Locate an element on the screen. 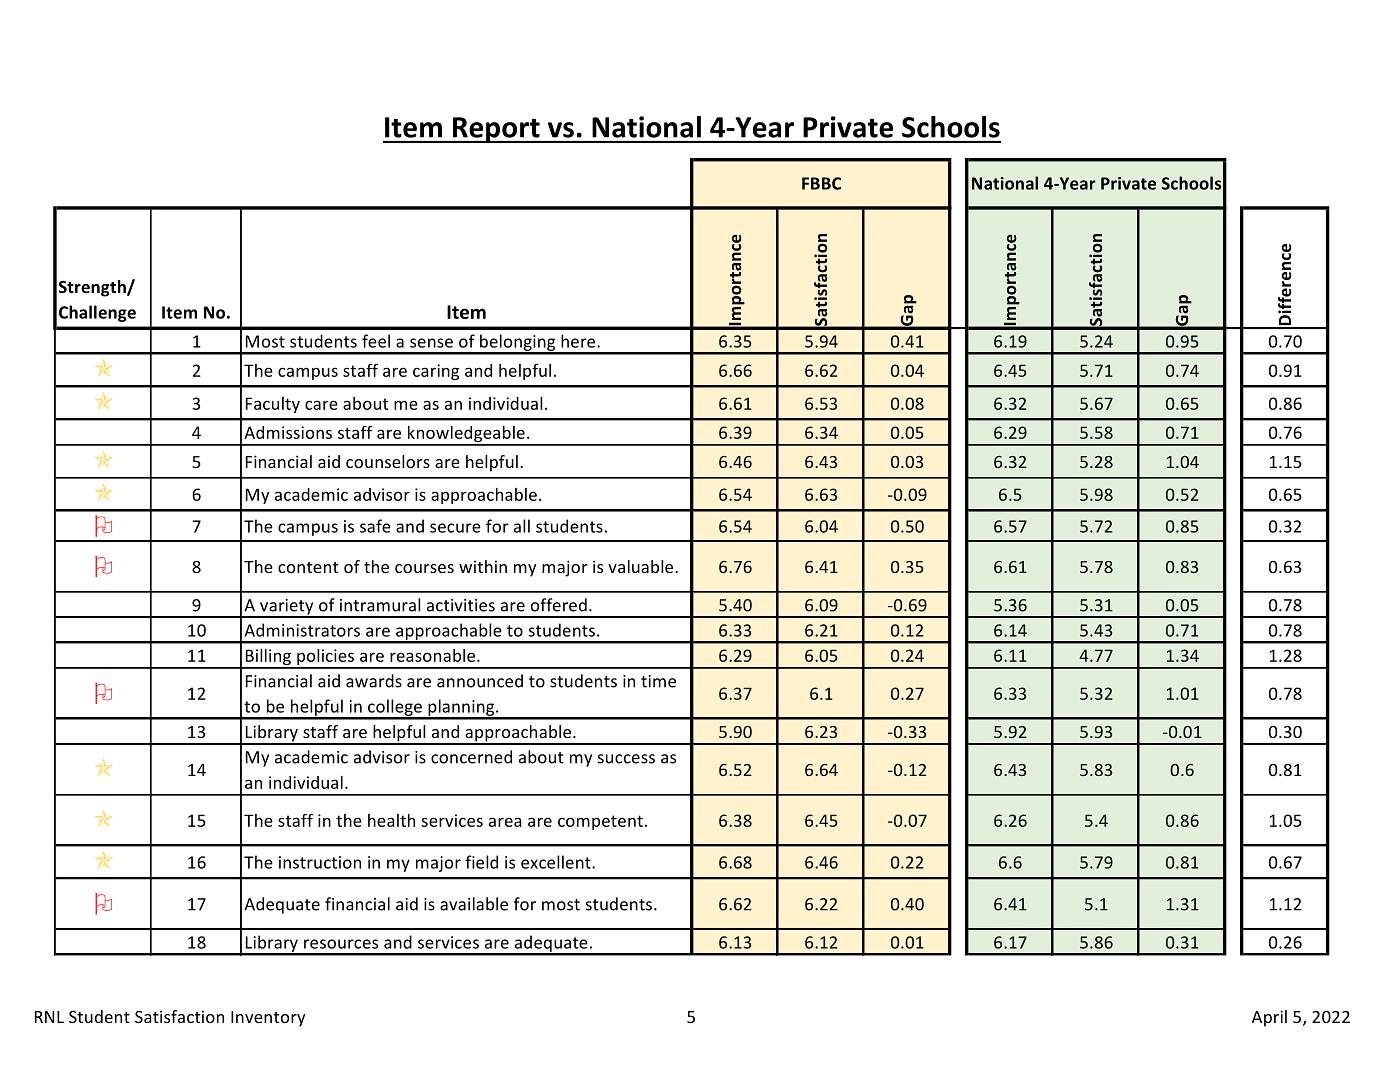 The image size is (1384, 1069). Report is located at coordinates (496, 130).
